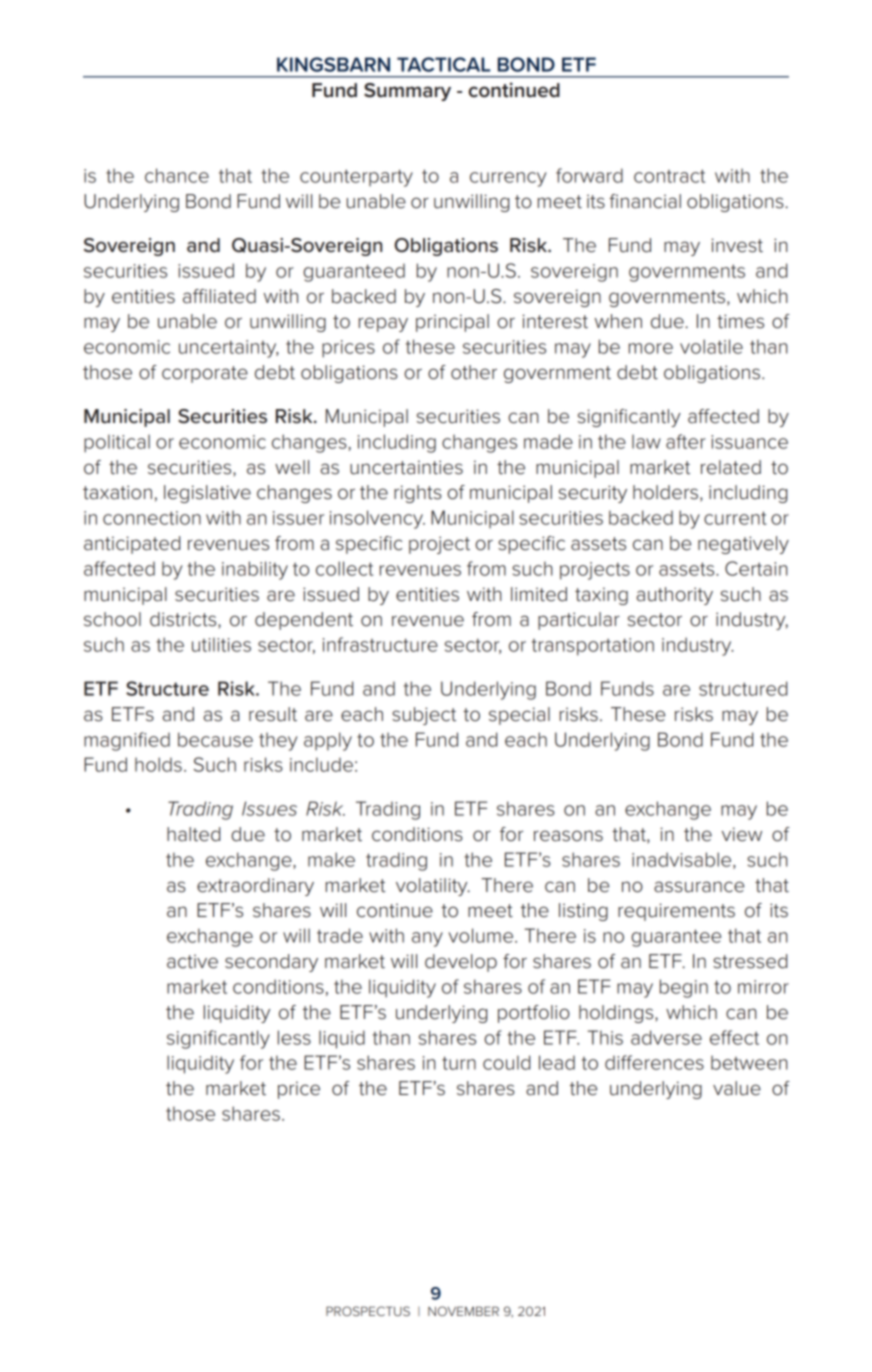  Describe the element at coordinates (593, 647) in the page. I see `transportation` at that location.
